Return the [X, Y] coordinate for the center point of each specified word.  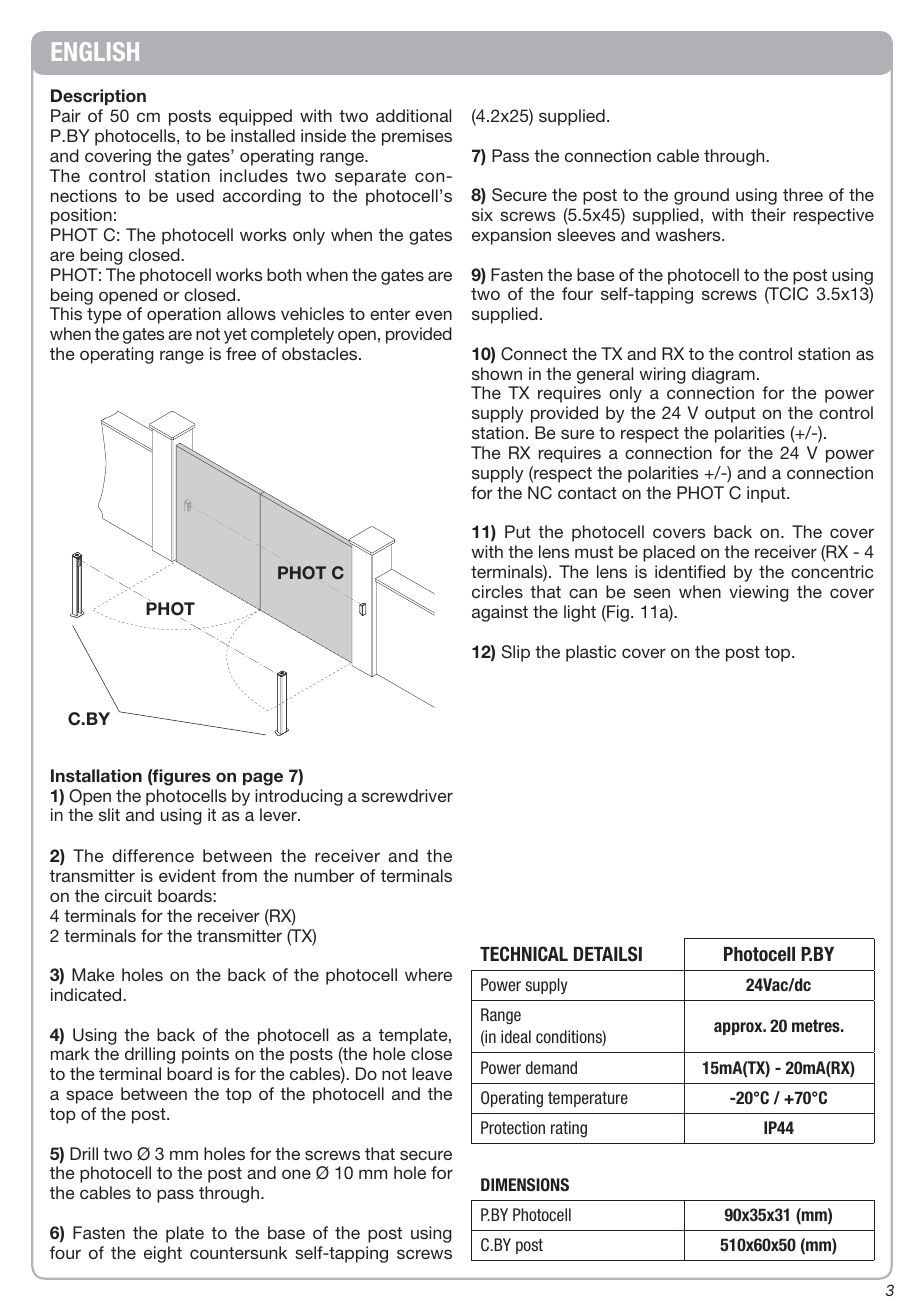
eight [163, 1254]
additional [413, 115]
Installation [96, 776]
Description [98, 97]
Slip [516, 653]
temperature [588, 1099]
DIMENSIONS [525, 1184]
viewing [759, 593]
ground [701, 196]
